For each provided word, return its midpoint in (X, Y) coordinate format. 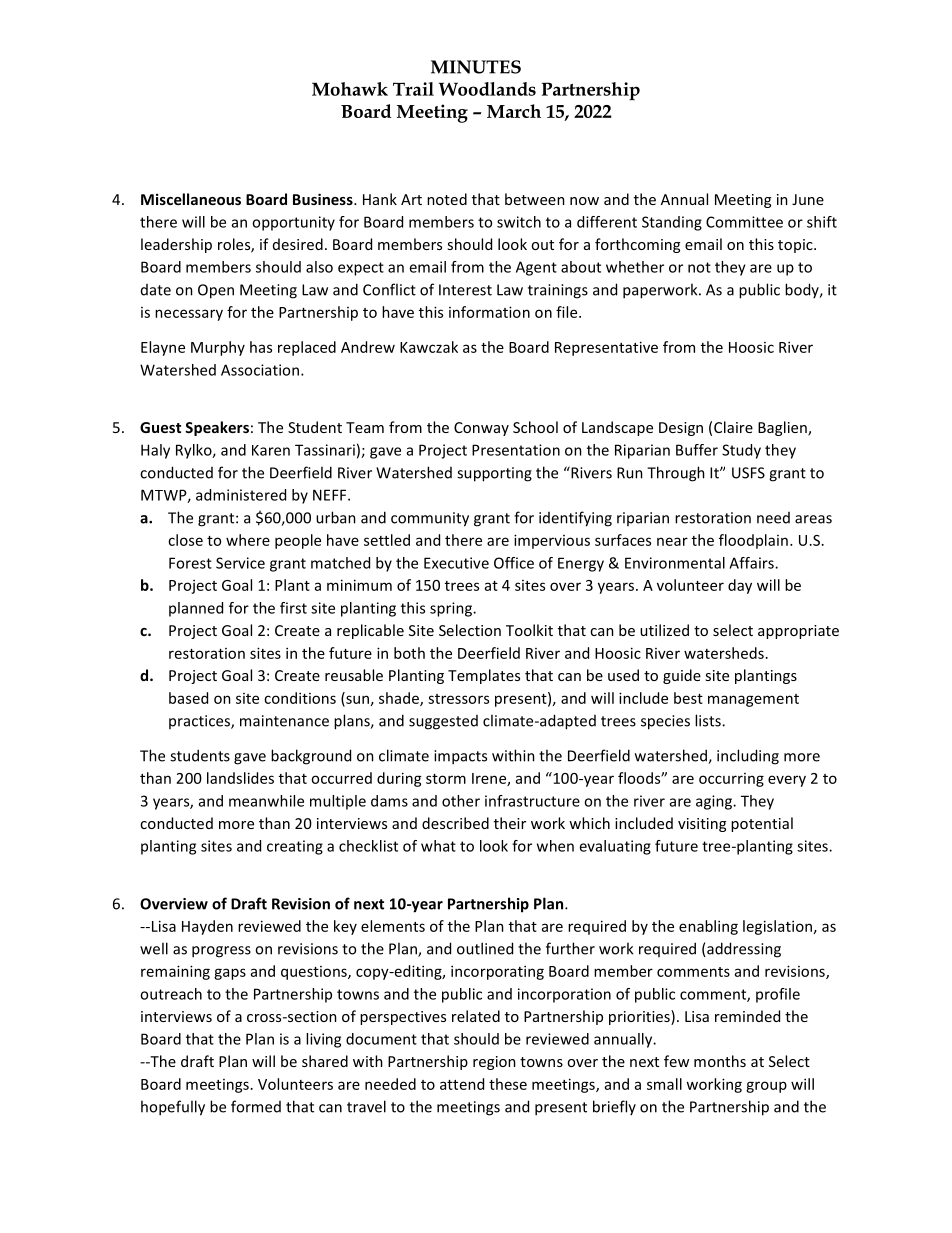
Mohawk (350, 89)
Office (514, 563)
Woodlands (487, 89)
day (740, 586)
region (494, 1063)
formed (256, 1106)
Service (240, 563)
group (766, 1087)
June (808, 199)
